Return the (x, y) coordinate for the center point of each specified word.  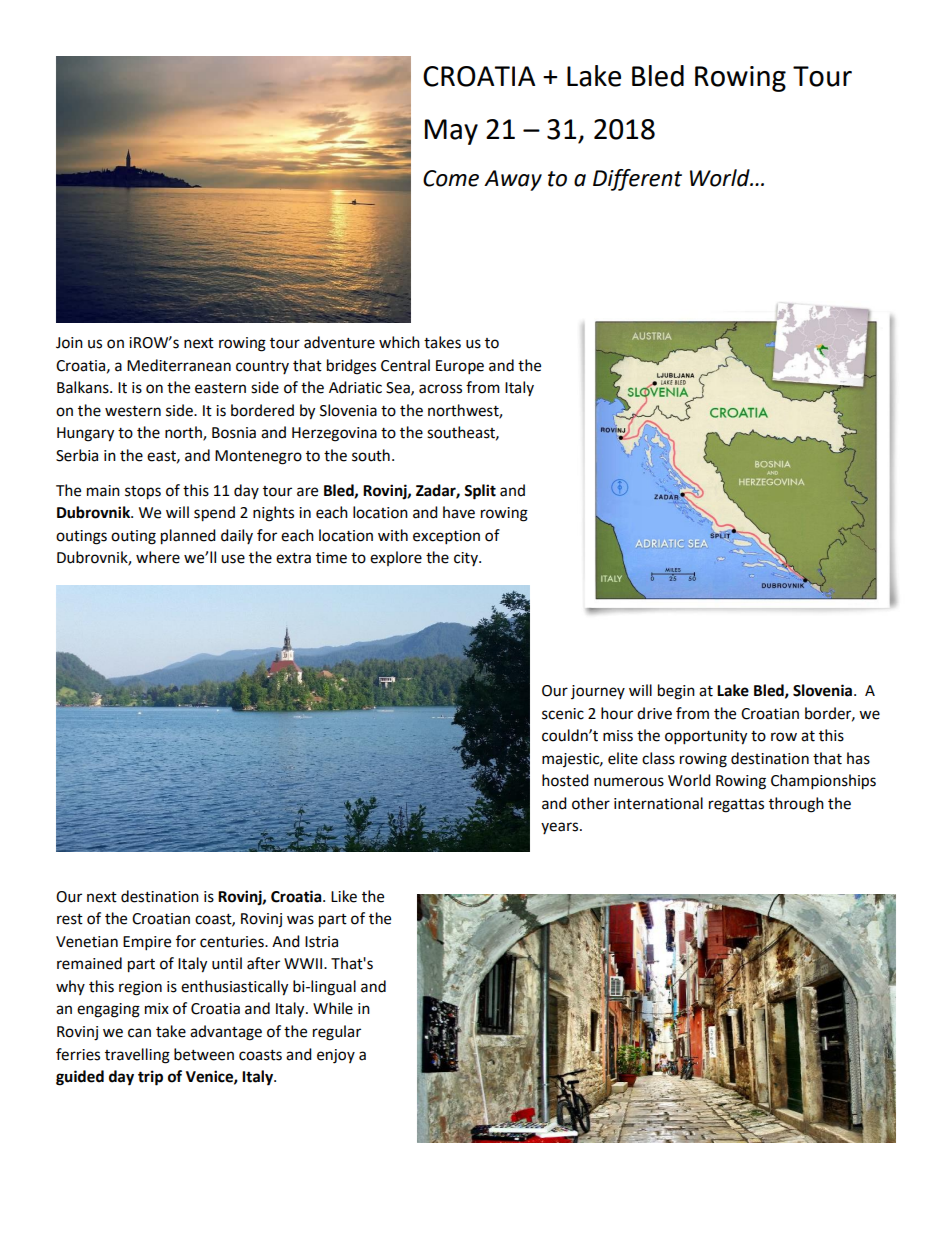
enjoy (336, 1056)
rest (70, 919)
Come (451, 178)
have (459, 512)
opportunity (706, 737)
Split (480, 492)
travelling (137, 1056)
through (796, 805)
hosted (565, 780)
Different (637, 180)
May (451, 132)
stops (143, 493)
